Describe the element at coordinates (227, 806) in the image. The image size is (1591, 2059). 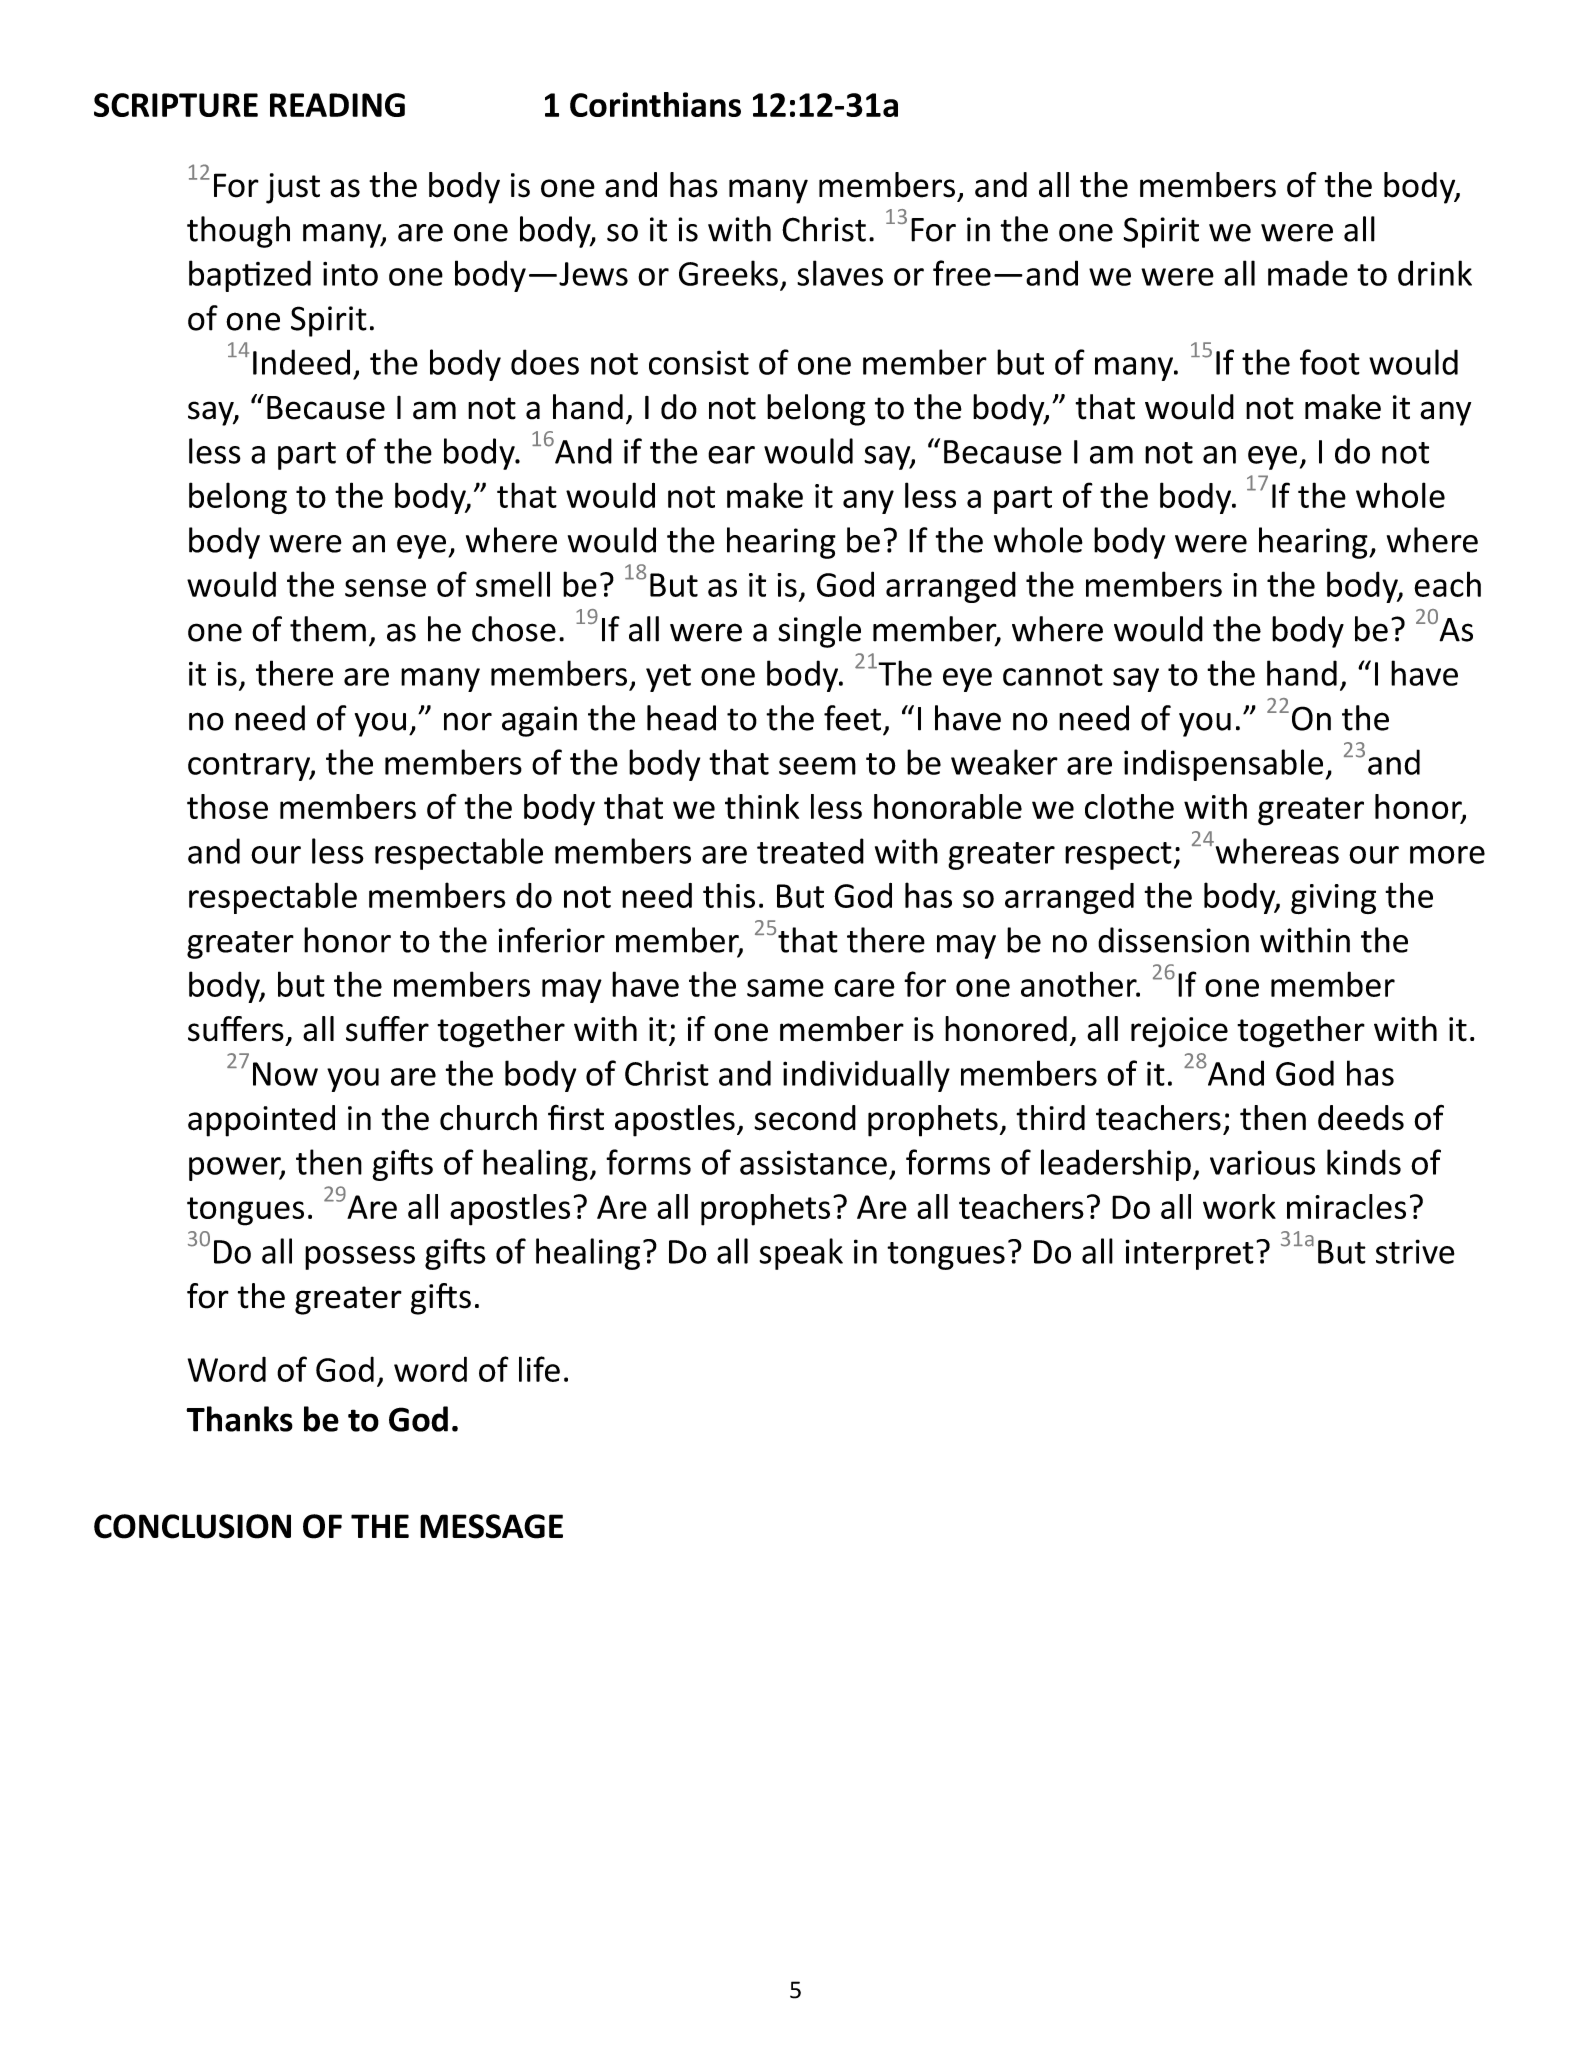
I see `those` at that location.
